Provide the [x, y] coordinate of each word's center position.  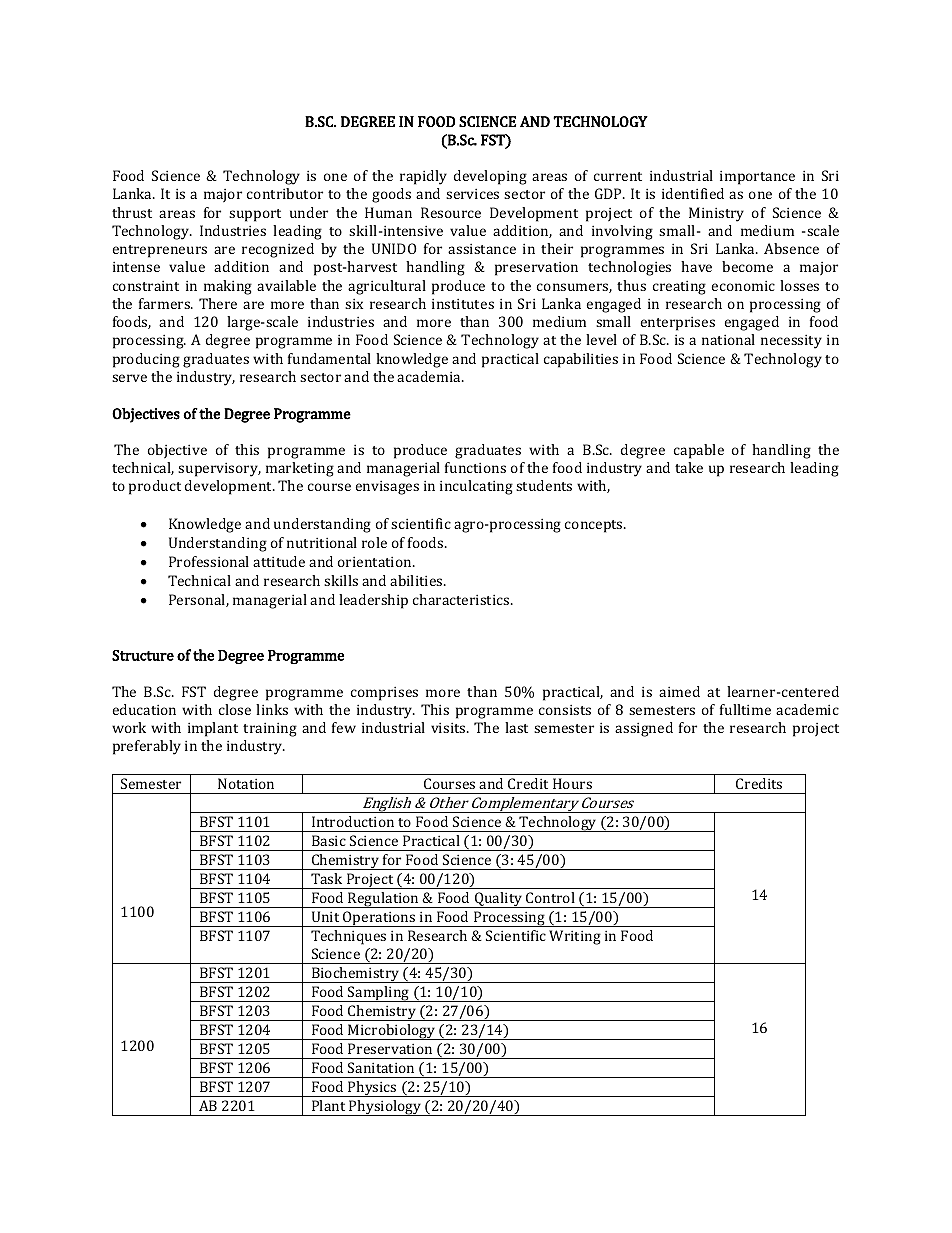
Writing [575, 937]
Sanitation [381, 1067]
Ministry [716, 214]
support [255, 215]
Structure [143, 655]
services [472, 194]
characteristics [462, 599]
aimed [679, 691]
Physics [372, 1089]
